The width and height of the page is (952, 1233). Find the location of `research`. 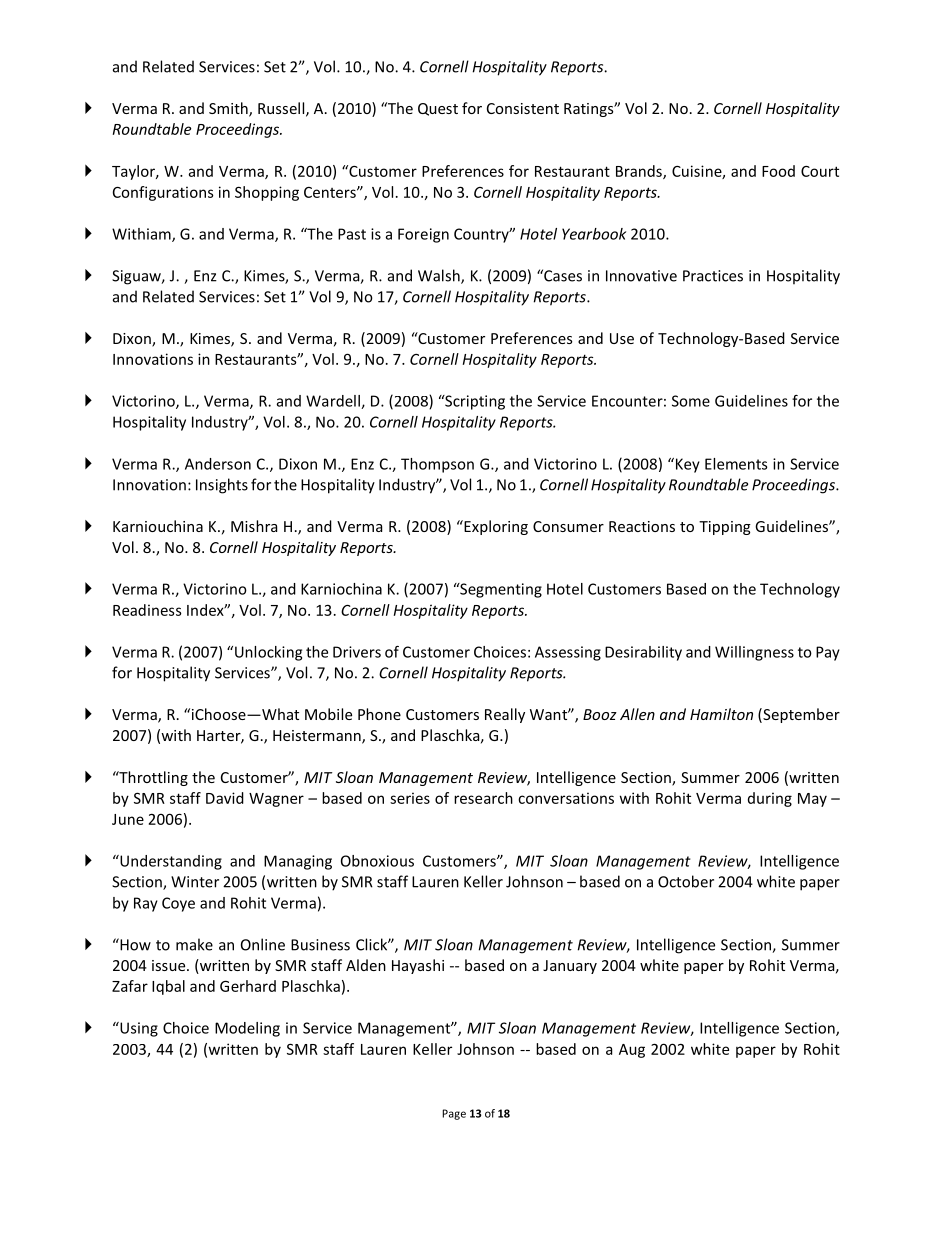

research is located at coordinates (483, 798).
